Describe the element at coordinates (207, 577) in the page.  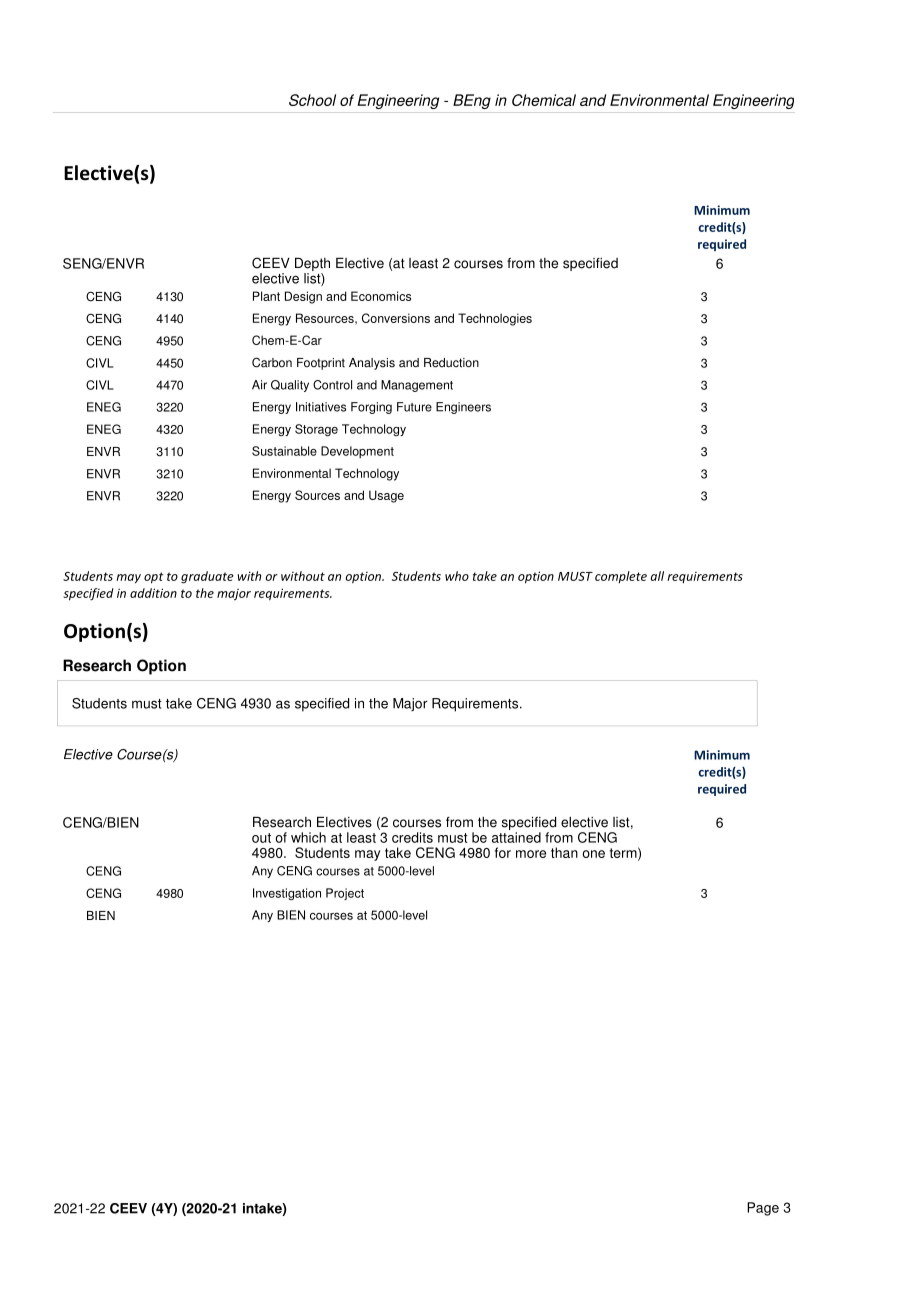
I see `graduate` at that location.
